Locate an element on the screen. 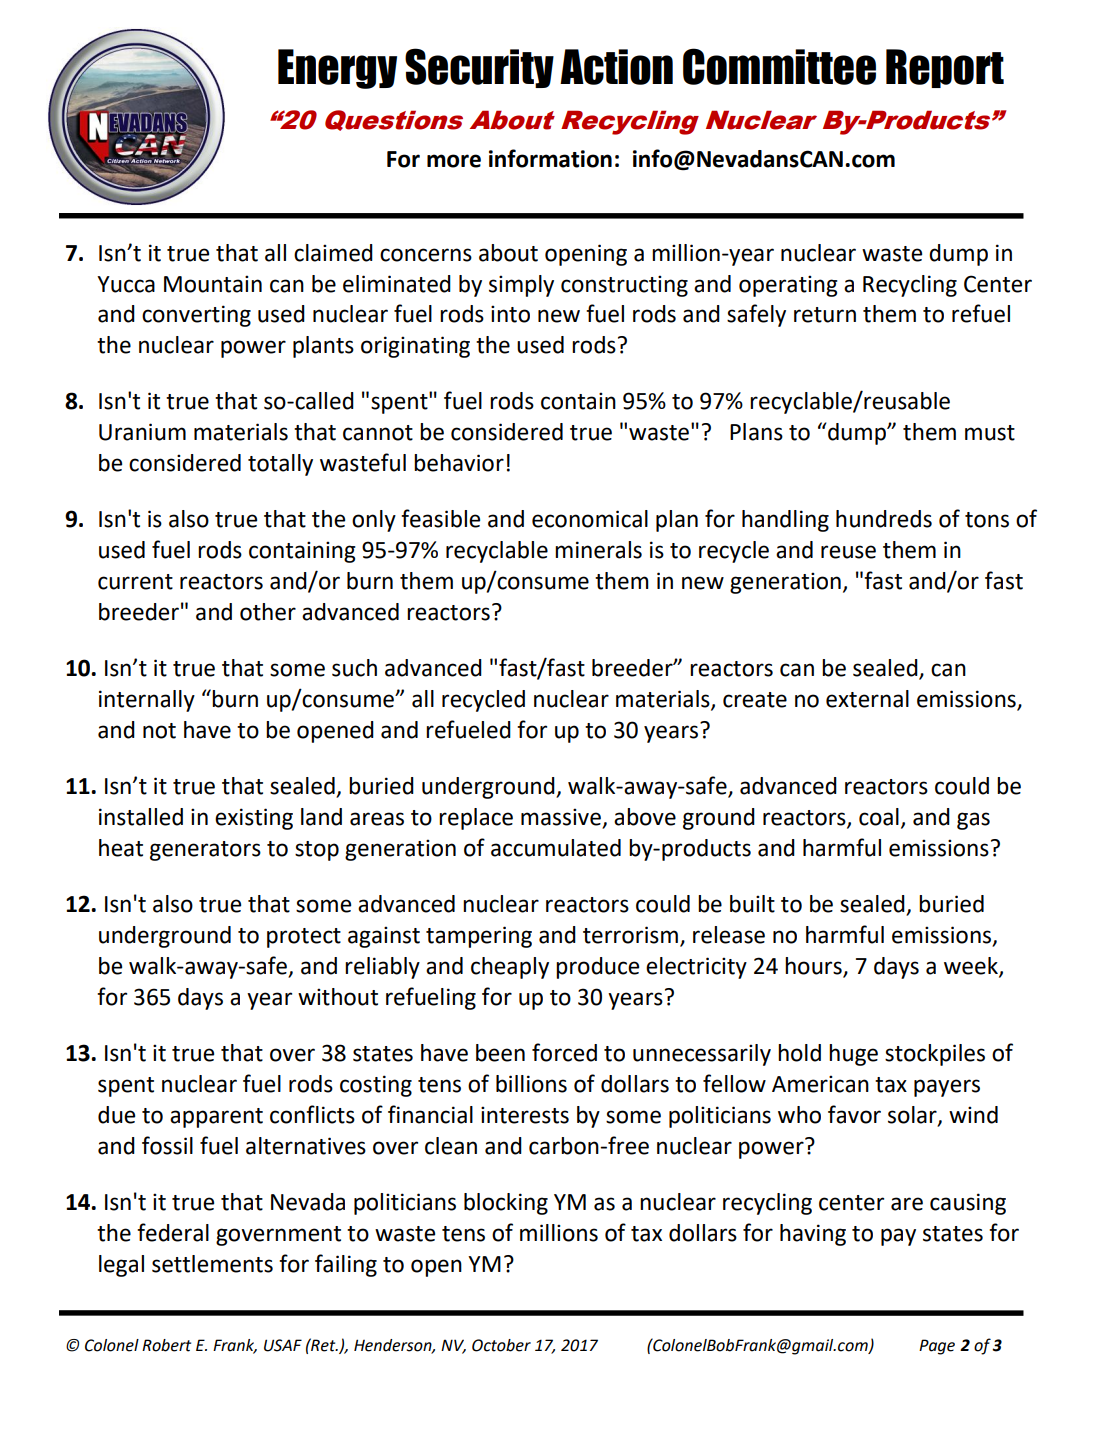 This screenshot has width=1105, height=1431. Report is located at coordinates (945, 68).
